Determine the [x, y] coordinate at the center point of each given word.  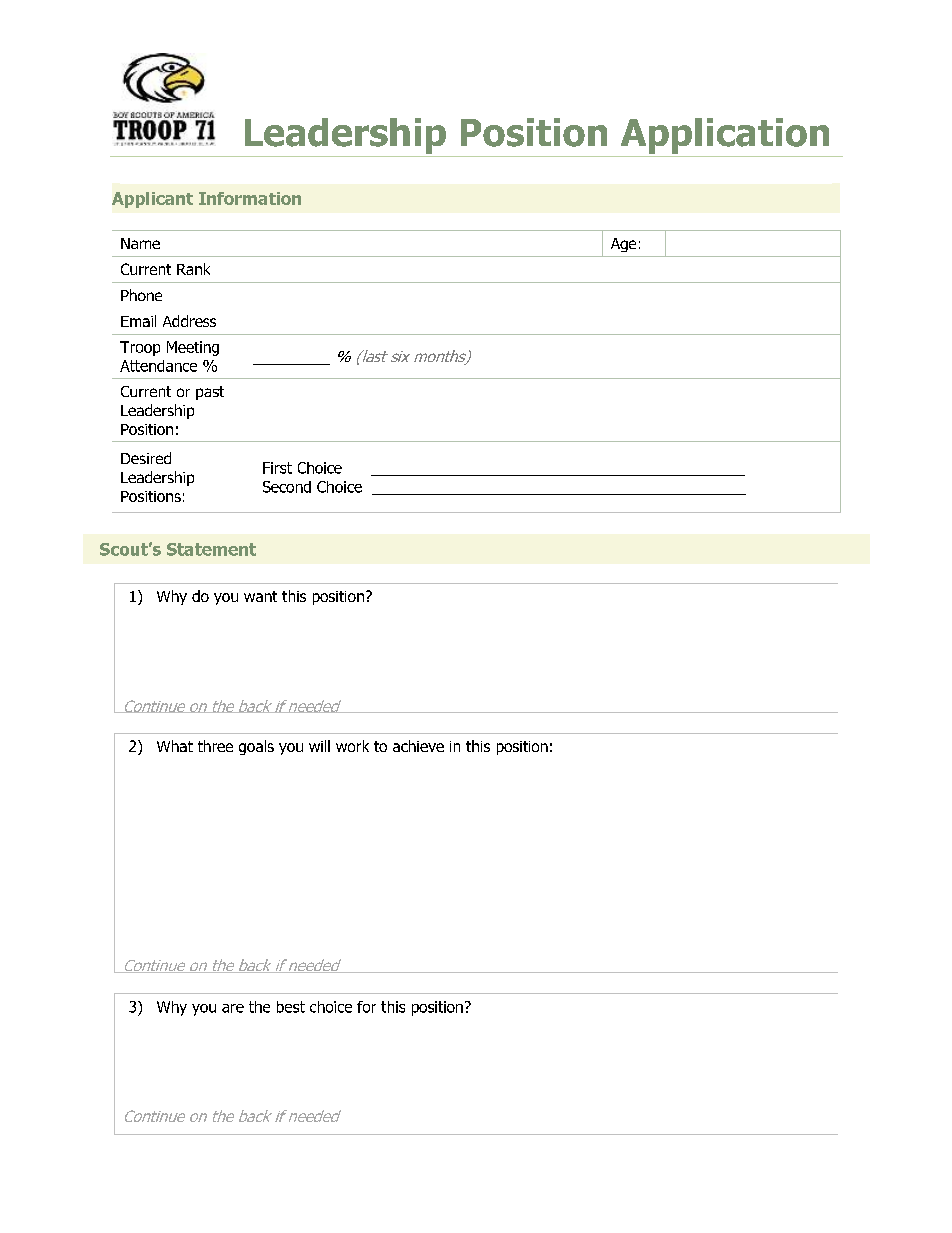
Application [725, 136]
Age [623, 245]
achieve [418, 746]
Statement [211, 549]
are [233, 1008]
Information [250, 198]
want [260, 596]
